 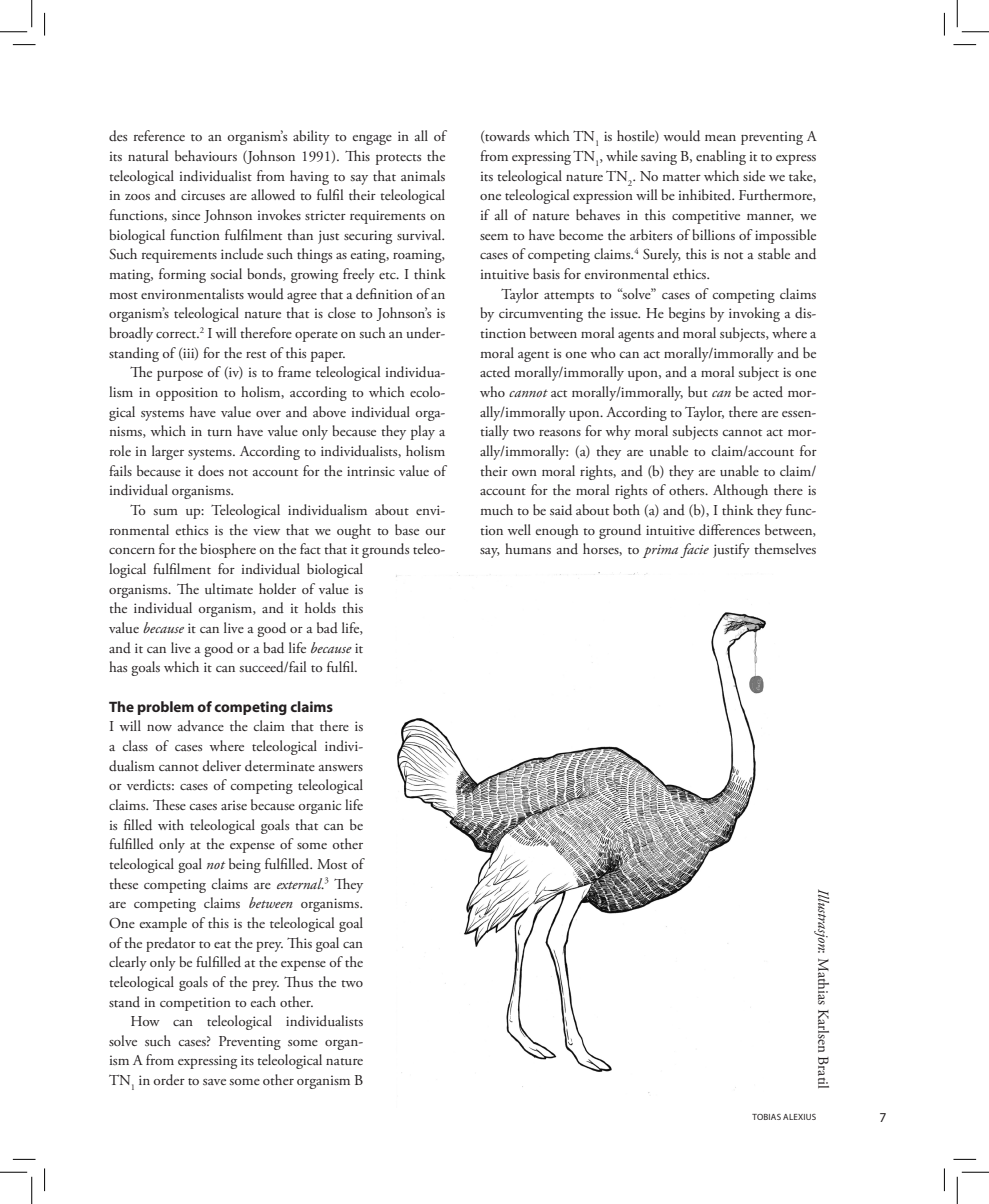 What do you see at coordinates (206, 155) in the screenshot?
I see `behaviours` at bounding box center [206, 155].
